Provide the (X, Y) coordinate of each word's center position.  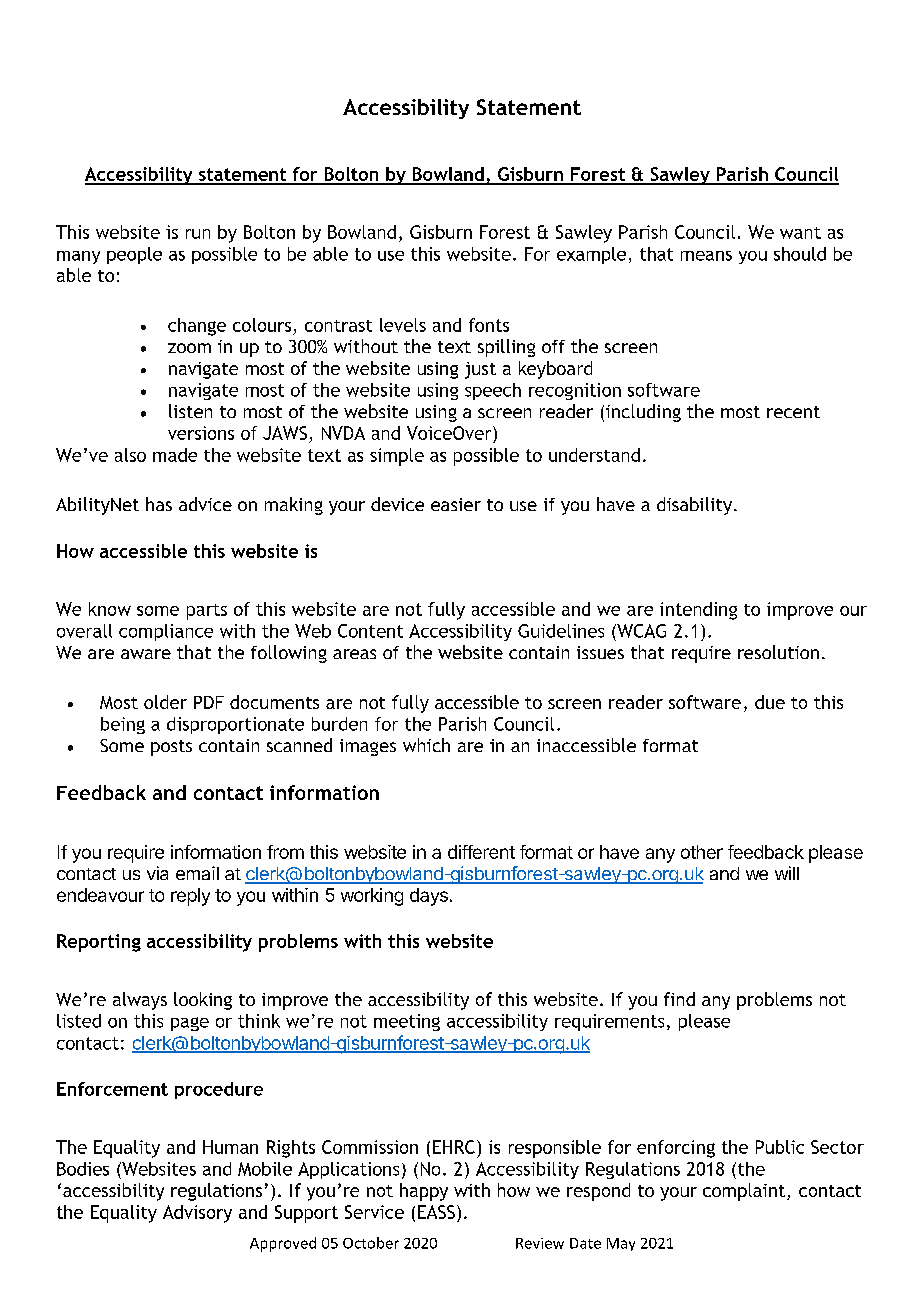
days (429, 897)
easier (456, 504)
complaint (744, 1192)
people (134, 255)
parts (207, 612)
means (706, 256)
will (787, 873)
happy (424, 1192)
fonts (489, 325)
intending (698, 611)
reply (190, 897)
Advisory (197, 1214)
